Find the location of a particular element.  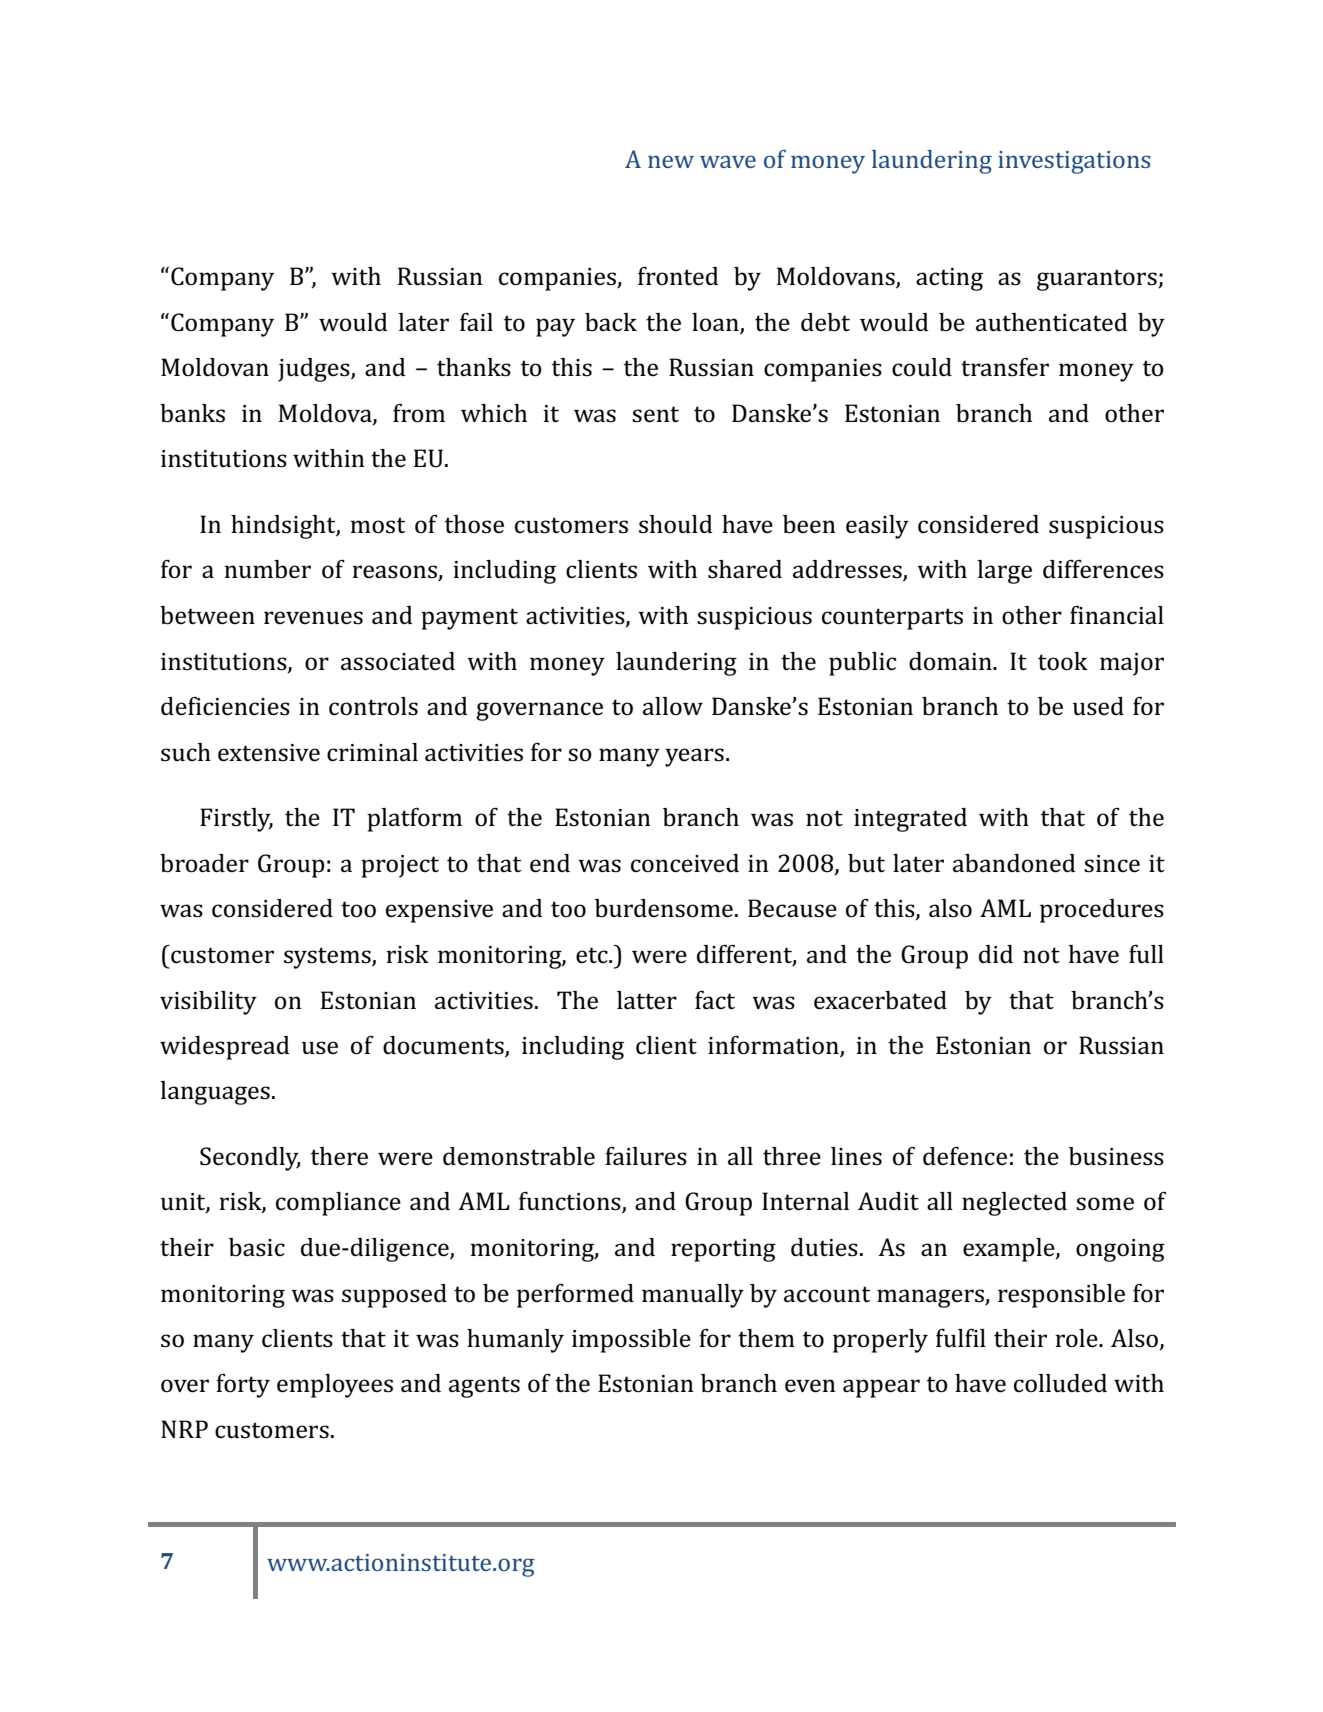

employees is located at coordinates (335, 1386).
